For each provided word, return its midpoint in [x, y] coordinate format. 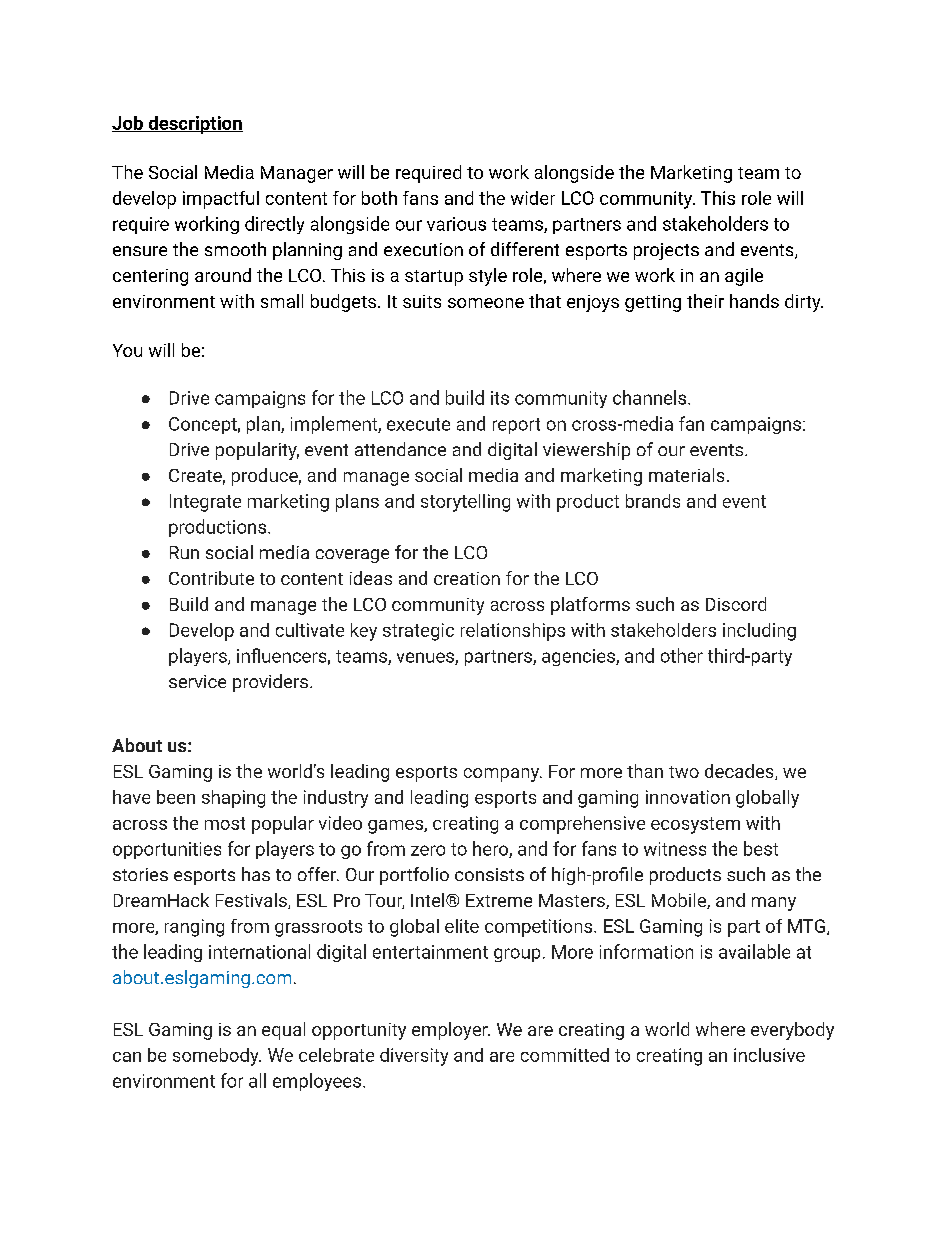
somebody [217, 1057]
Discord [736, 604]
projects [666, 251]
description [194, 125]
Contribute [211, 578]
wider [533, 198]
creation [467, 578]
